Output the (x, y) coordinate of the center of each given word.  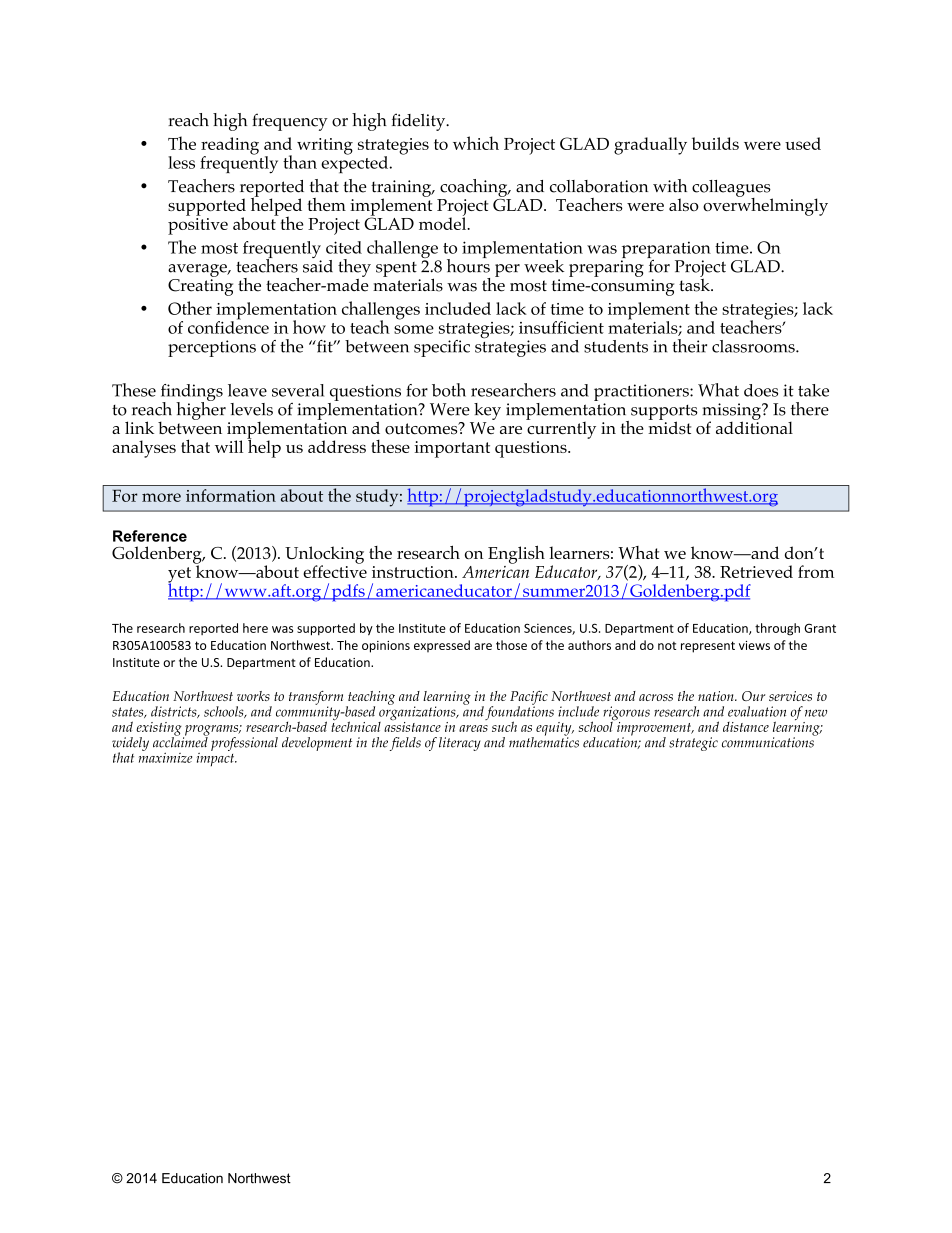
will (229, 446)
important (452, 449)
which (476, 143)
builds (715, 143)
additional (754, 427)
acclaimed (180, 741)
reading (230, 147)
